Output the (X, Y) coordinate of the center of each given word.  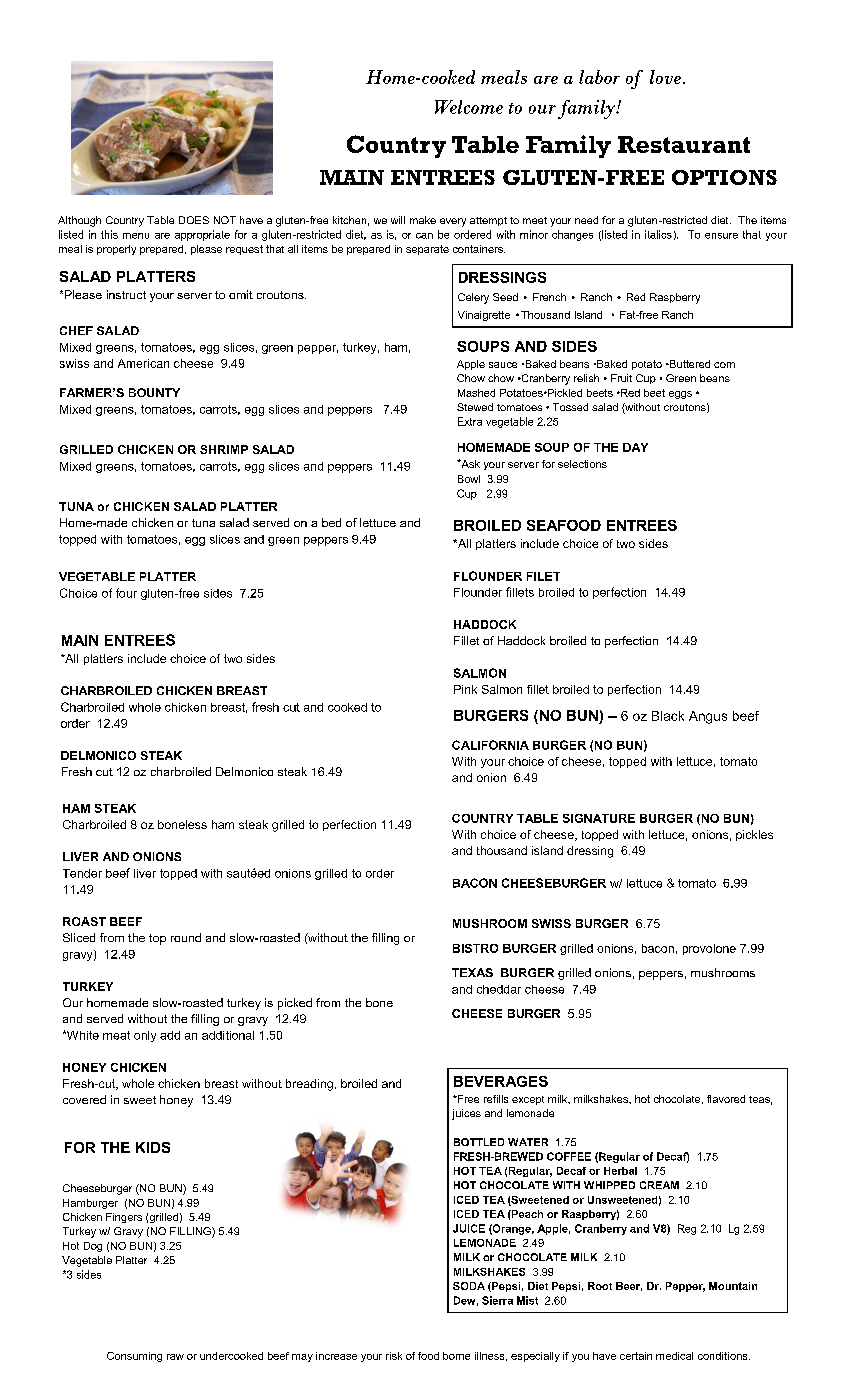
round (186, 937)
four (126, 593)
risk (394, 1356)
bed (331, 522)
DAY (635, 447)
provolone (709, 949)
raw (175, 1357)
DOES (194, 220)
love (665, 77)
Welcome (469, 107)
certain (636, 1356)
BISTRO (475, 948)
